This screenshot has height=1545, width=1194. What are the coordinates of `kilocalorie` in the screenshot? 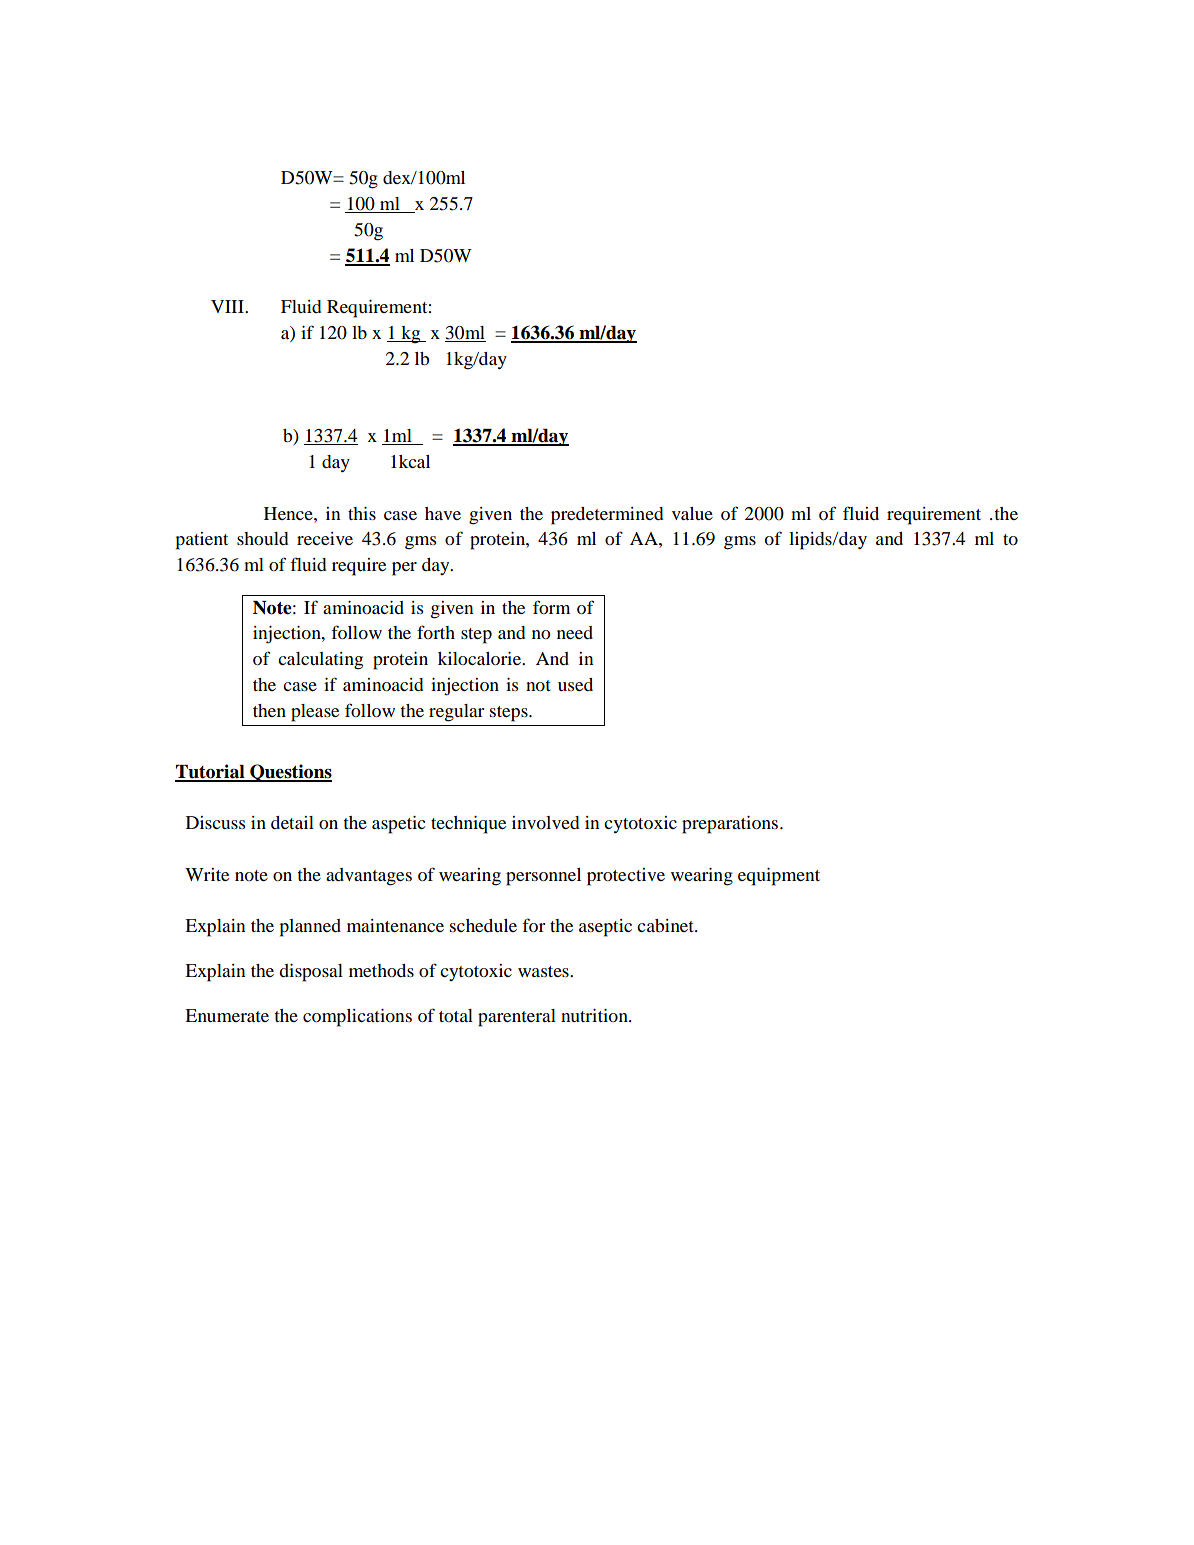 It's located at (480, 658).
